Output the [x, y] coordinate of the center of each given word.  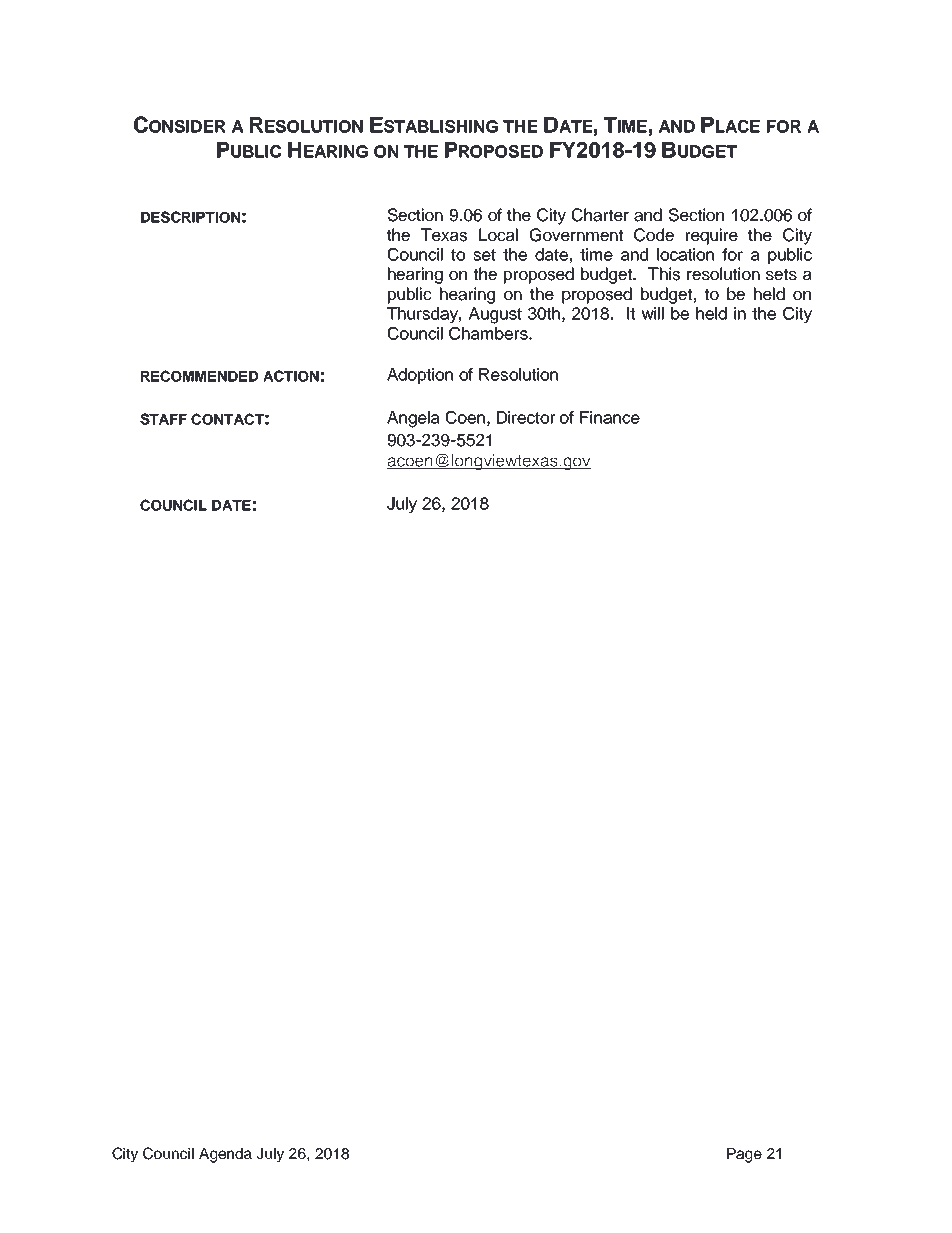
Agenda [225, 1155]
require [712, 236]
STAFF [163, 419]
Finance [610, 417]
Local [498, 235]
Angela [413, 419]
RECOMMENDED [199, 376]
